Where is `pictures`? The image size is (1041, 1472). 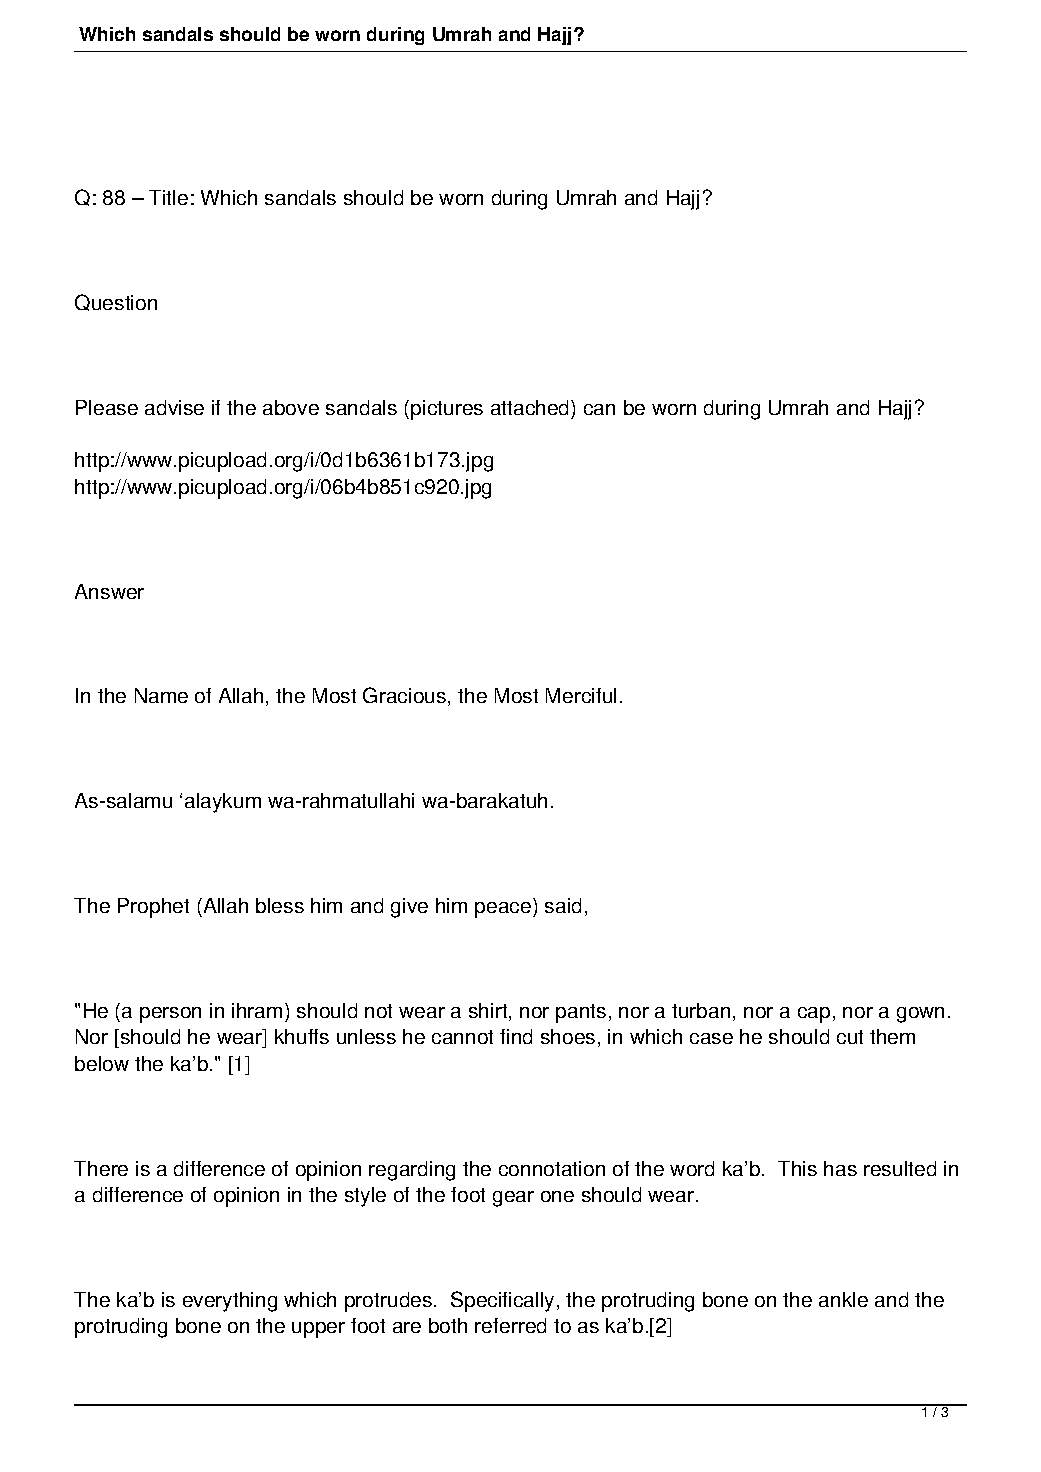
pictures is located at coordinates (447, 410).
